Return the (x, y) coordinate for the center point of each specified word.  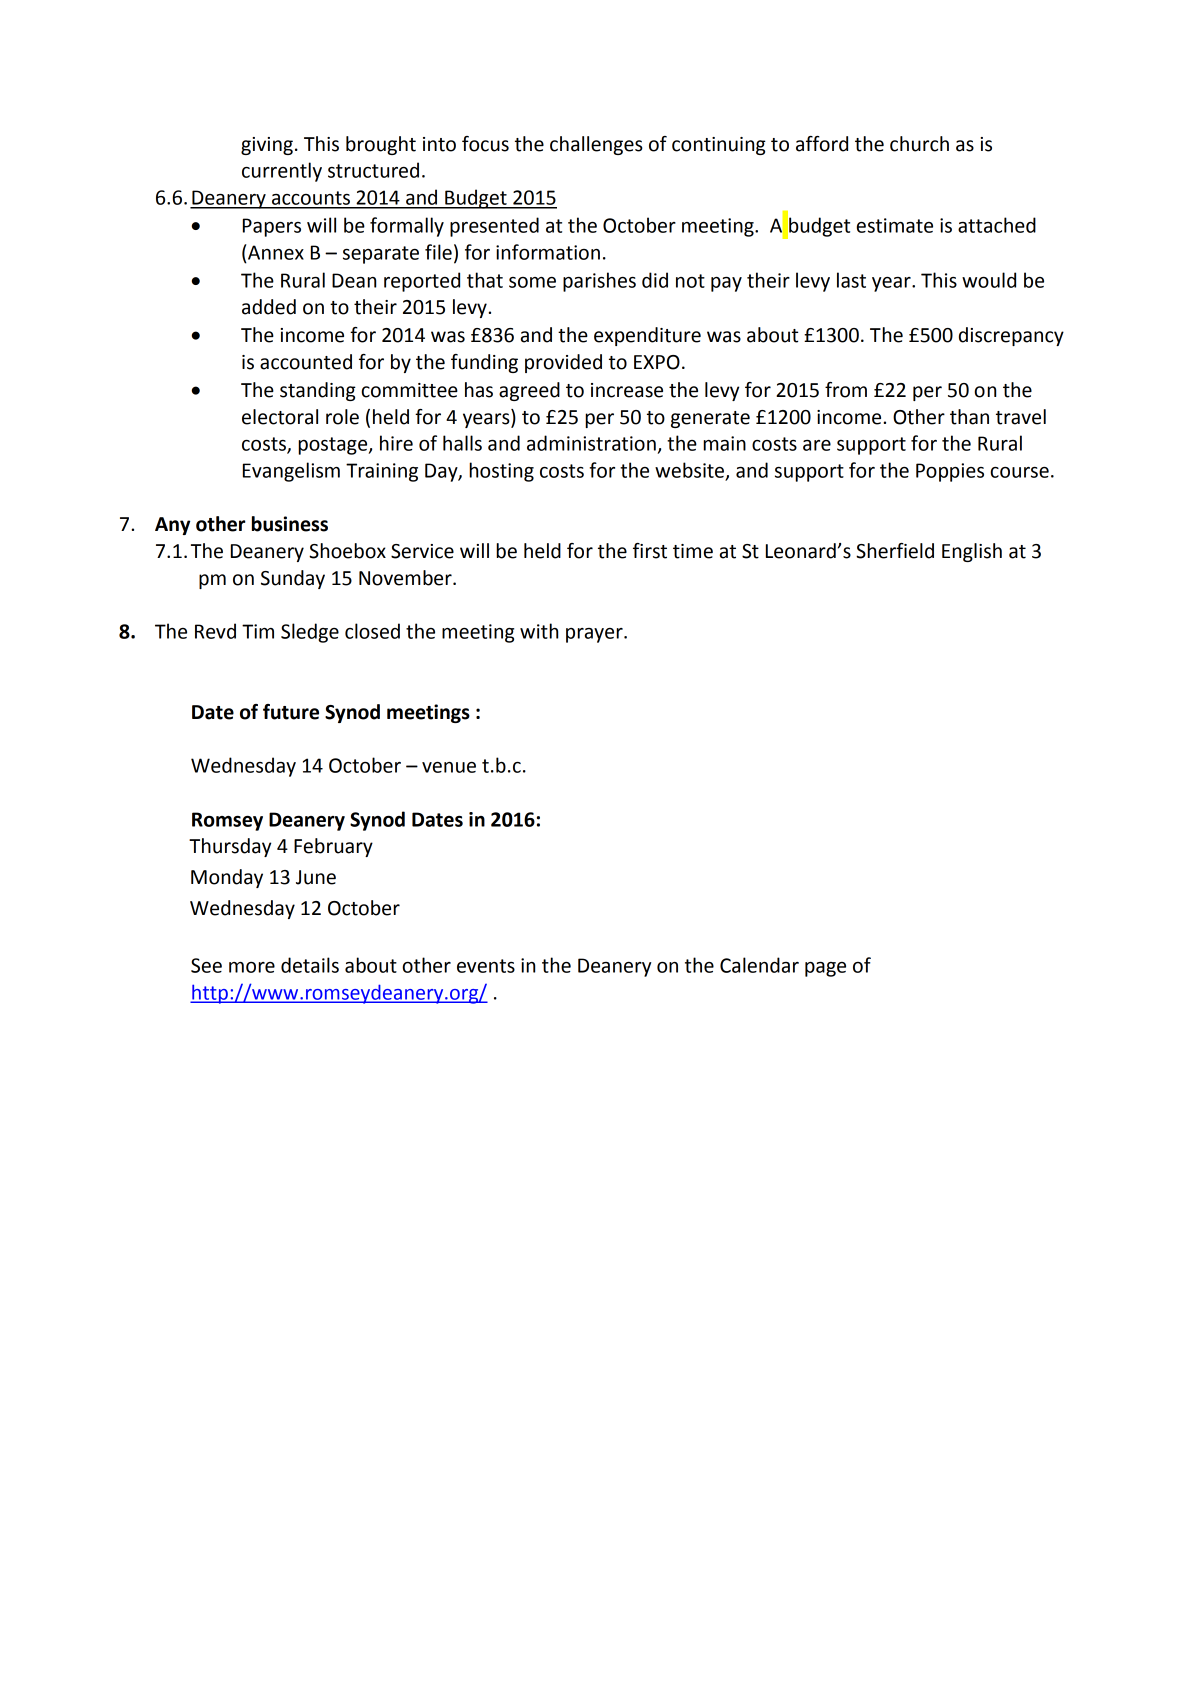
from (846, 390)
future (291, 712)
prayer (595, 635)
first (650, 551)
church (919, 144)
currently (282, 172)
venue (449, 767)
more (252, 967)
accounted (306, 362)
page (825, 969)
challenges (596, 145)
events (486, 966)
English (972, 552)
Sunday (293, 579)
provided (563, 363)
